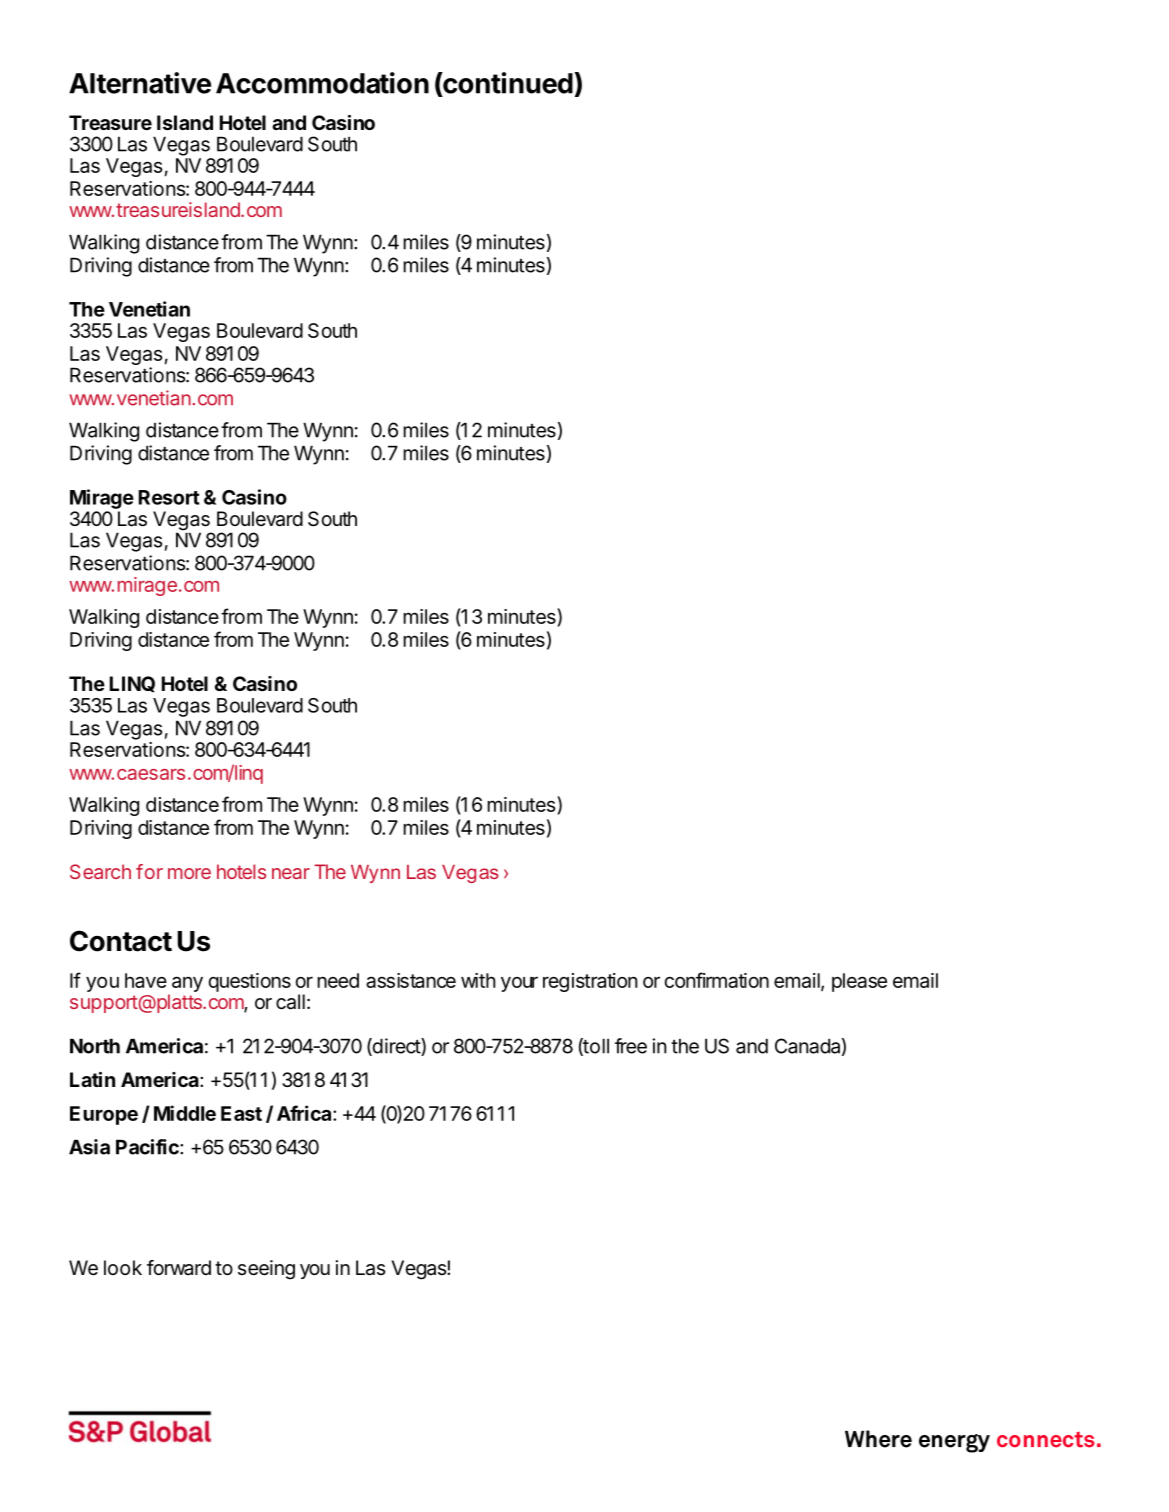 This image has width=1169, height=1512. Describe the element at coordinates (100, 871) in the image. I see `Search` at that location.
